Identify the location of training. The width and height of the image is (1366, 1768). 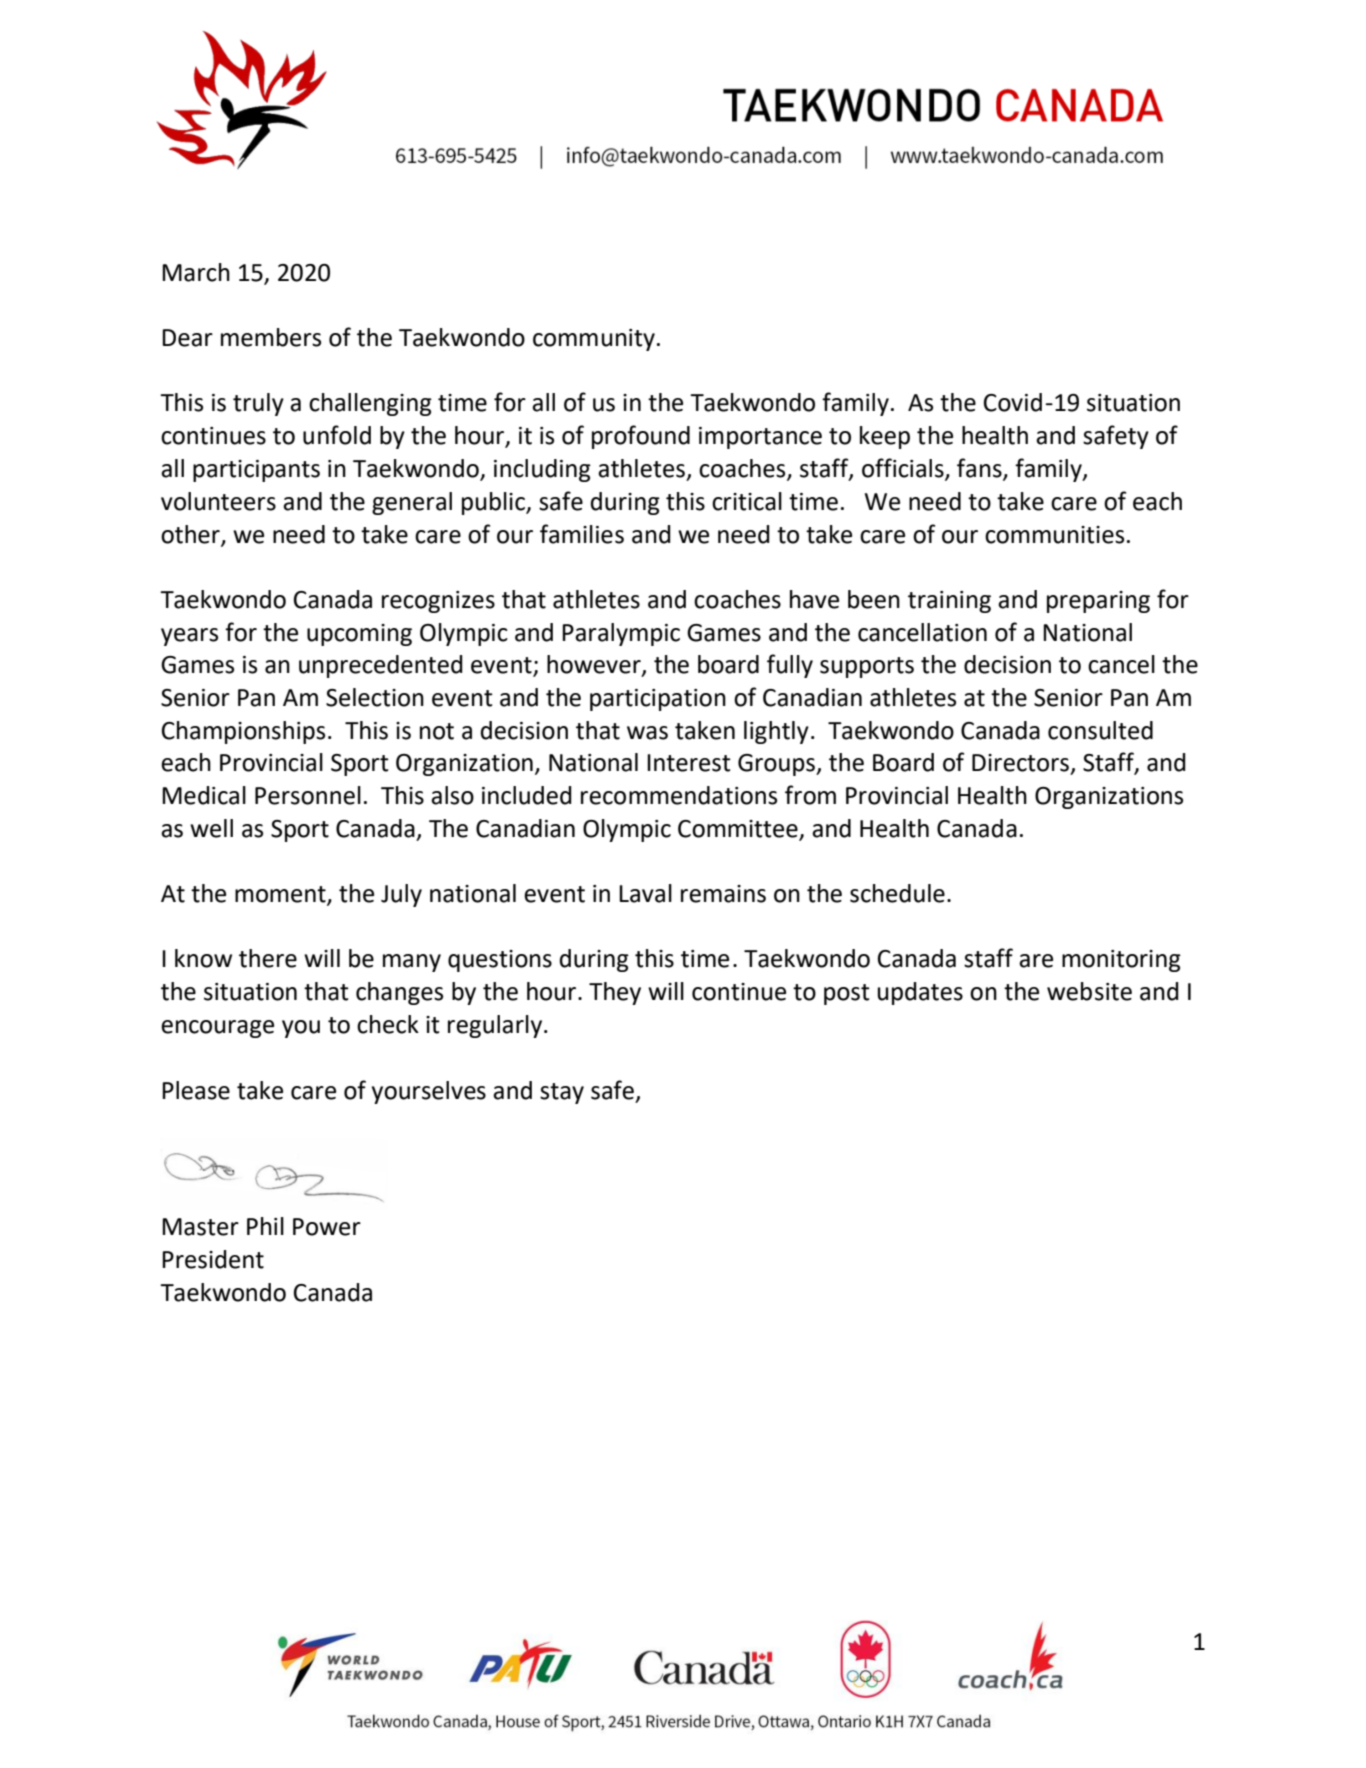
(949, 602).
